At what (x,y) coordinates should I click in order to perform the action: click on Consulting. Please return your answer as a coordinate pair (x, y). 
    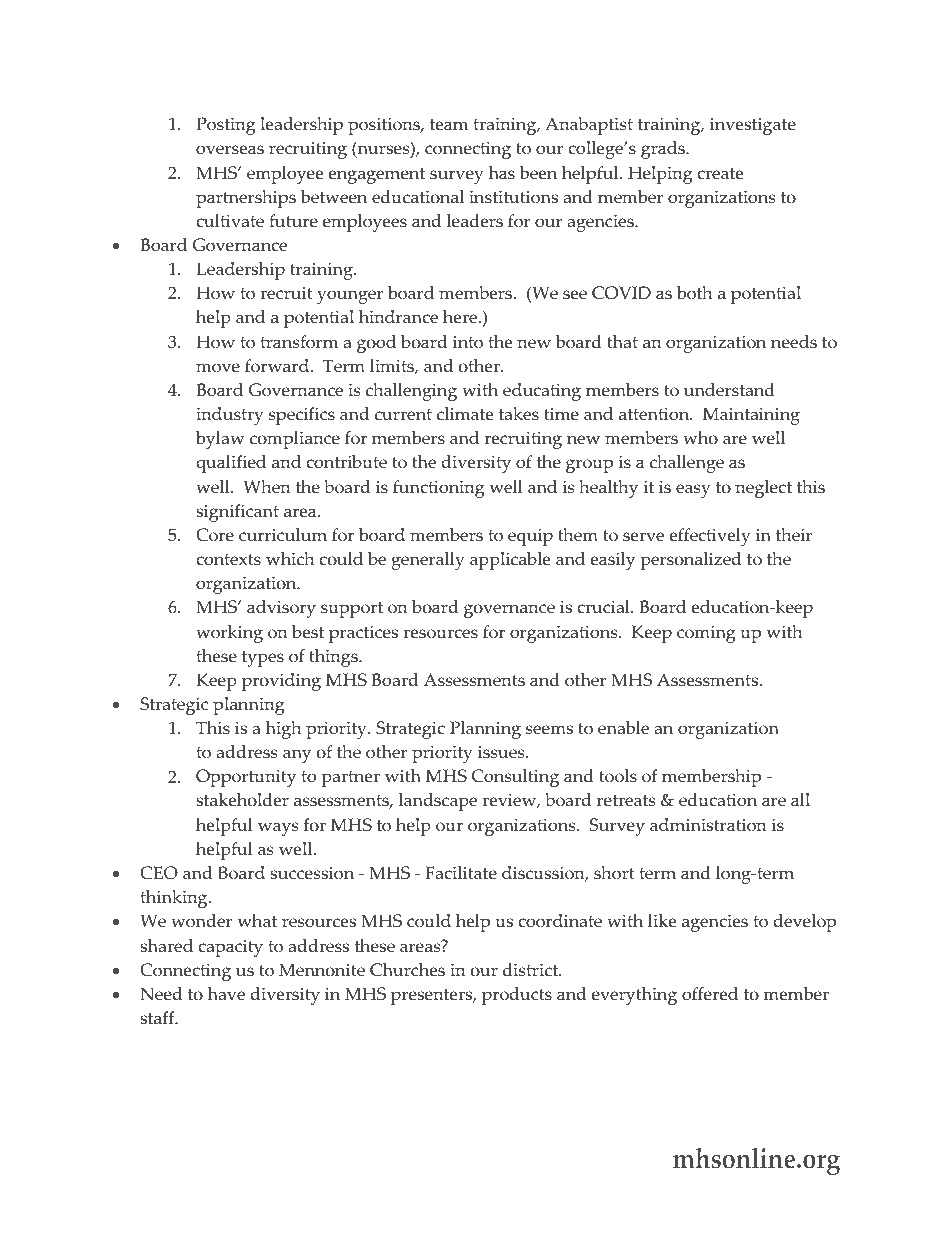
    Looking at the image, I should click on (515, 778).
